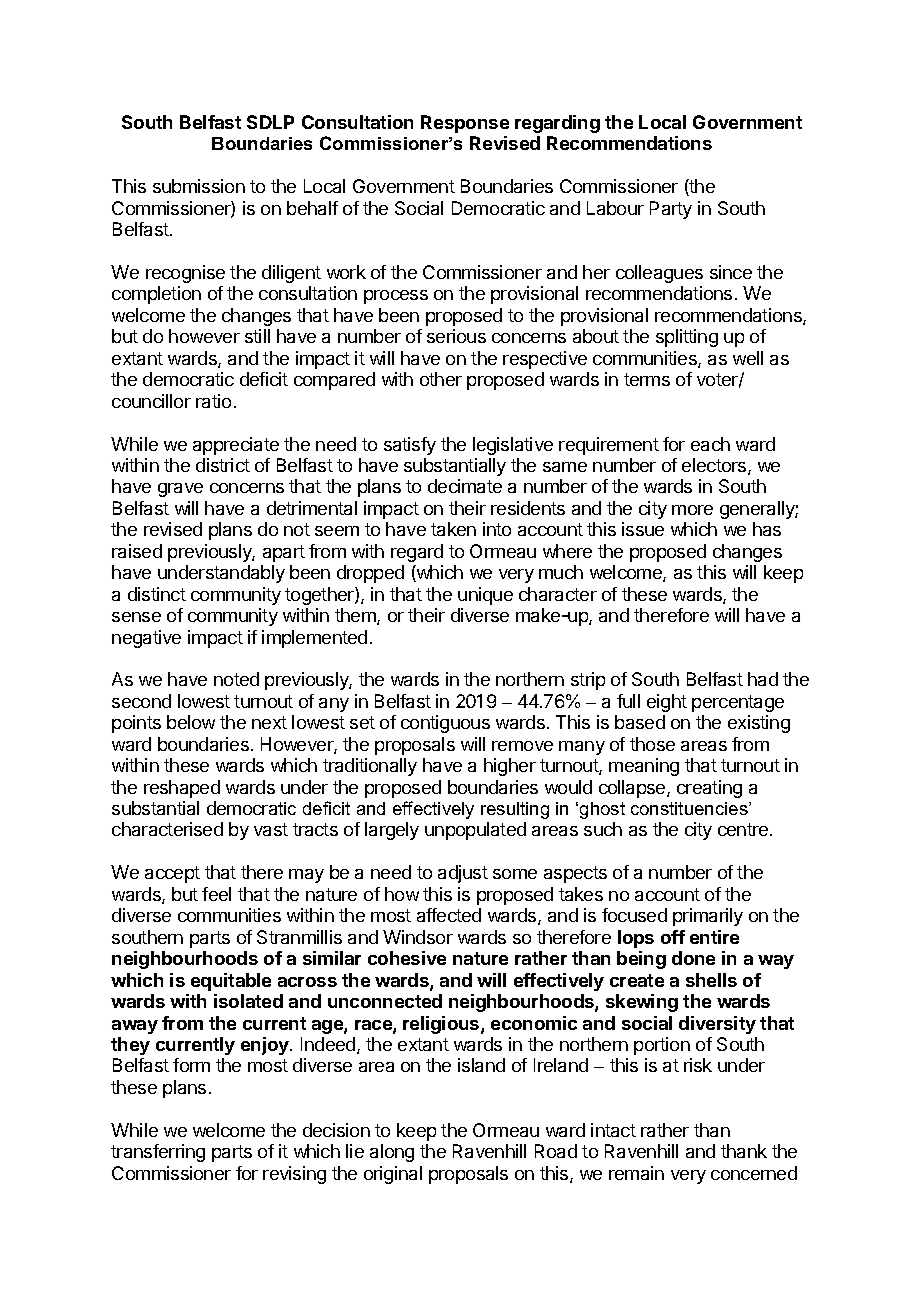  What do you see at coordinates (485, 596) in the image?
I see `unique` at bounding box center [485, 596].
